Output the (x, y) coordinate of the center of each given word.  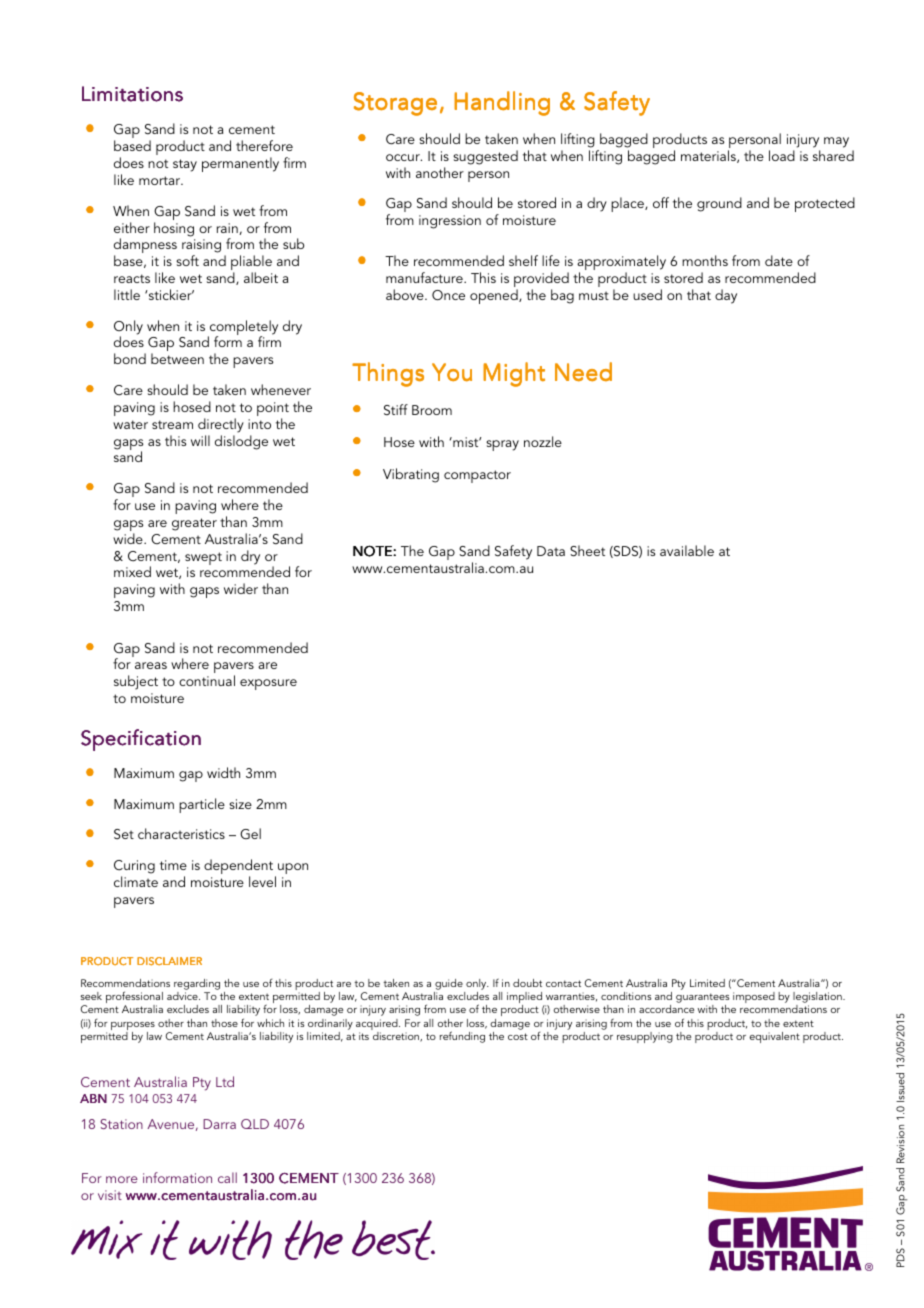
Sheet (587, 551)
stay (185, 165)
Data (551, 551)
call (227, 1177)
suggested (485, 157)
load (782, 155)
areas (151, 665)
